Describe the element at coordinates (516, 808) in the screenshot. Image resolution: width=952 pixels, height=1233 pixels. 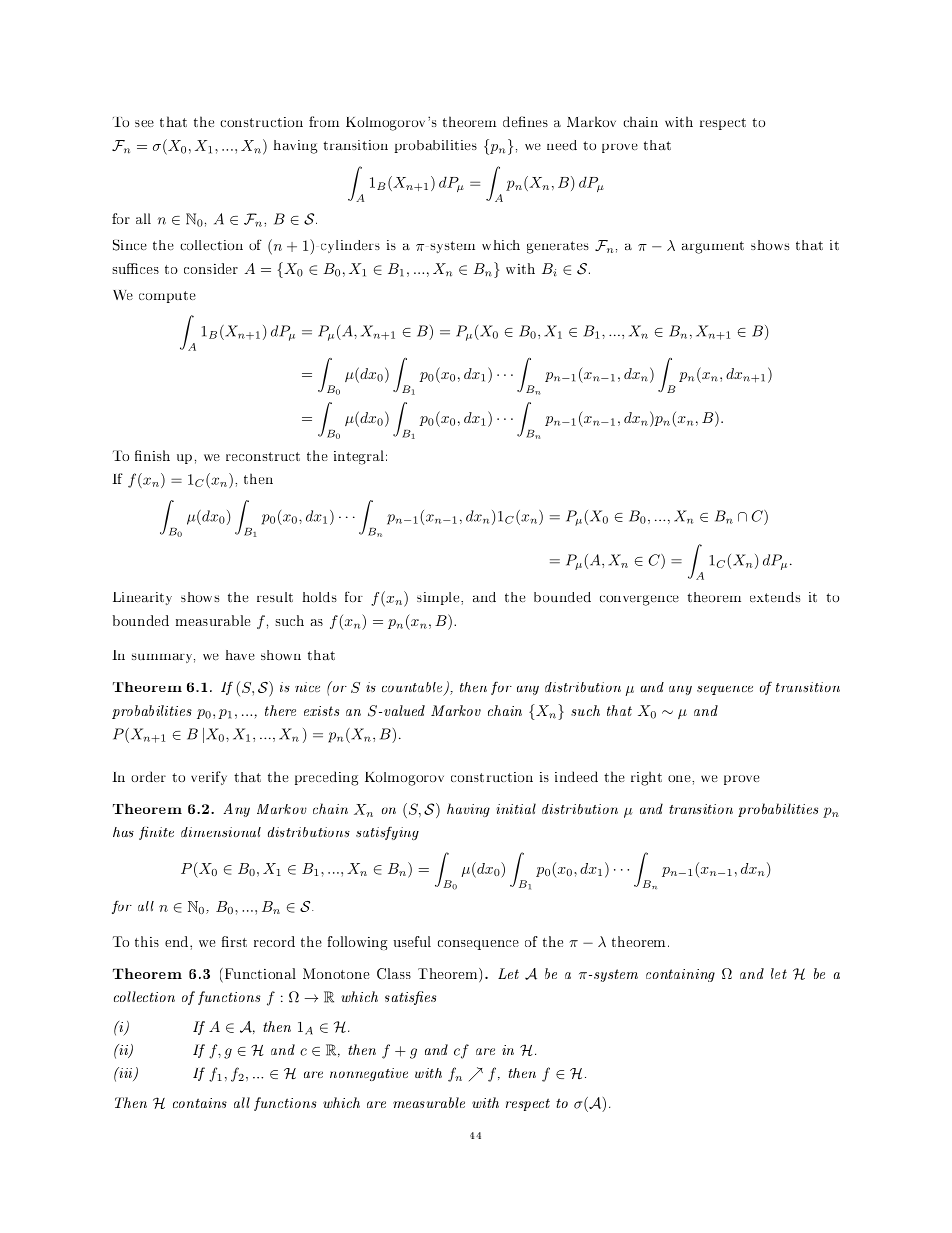
I see `initial` at that location.
